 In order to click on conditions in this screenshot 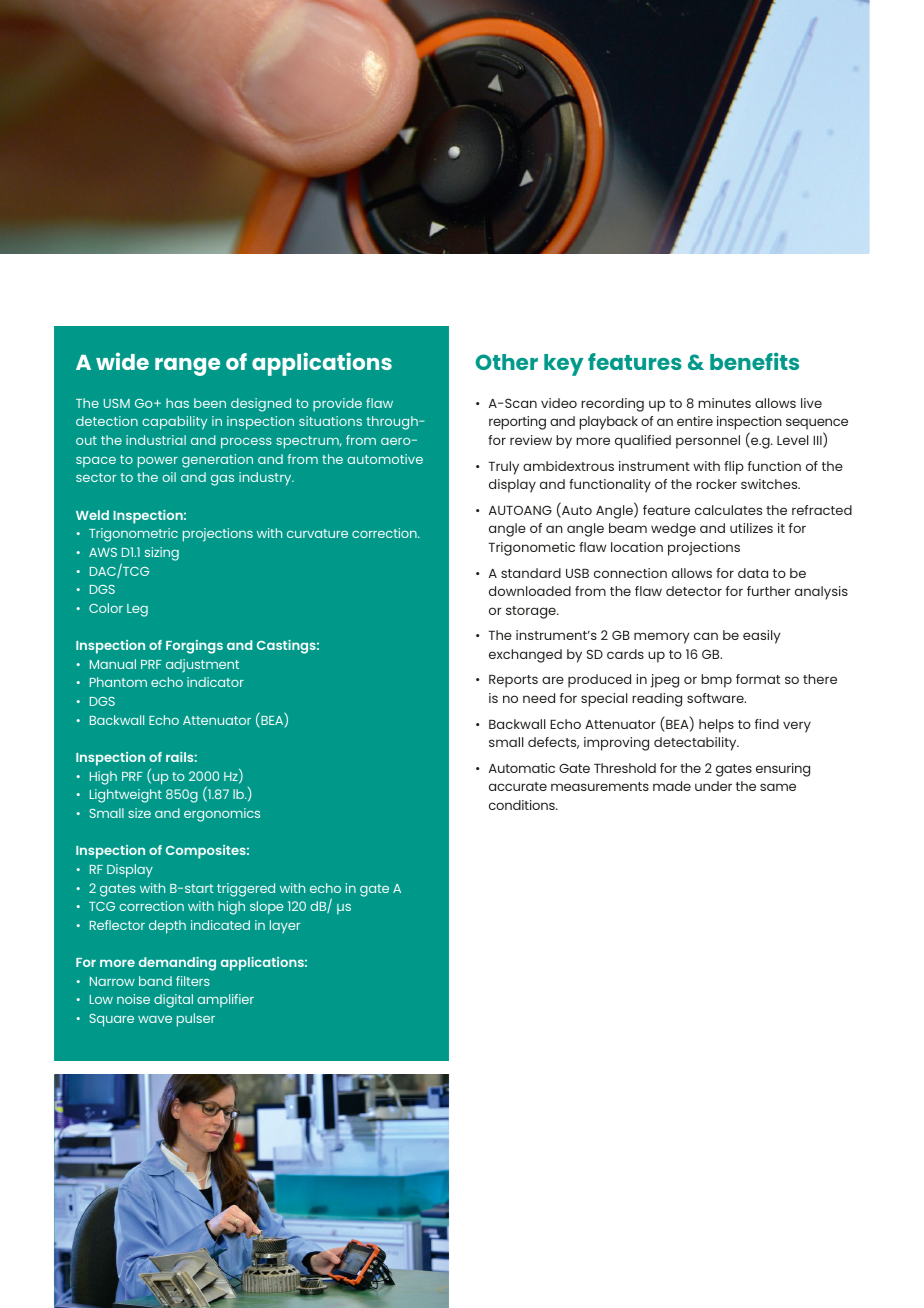, I will do `click(523, 805)`.
